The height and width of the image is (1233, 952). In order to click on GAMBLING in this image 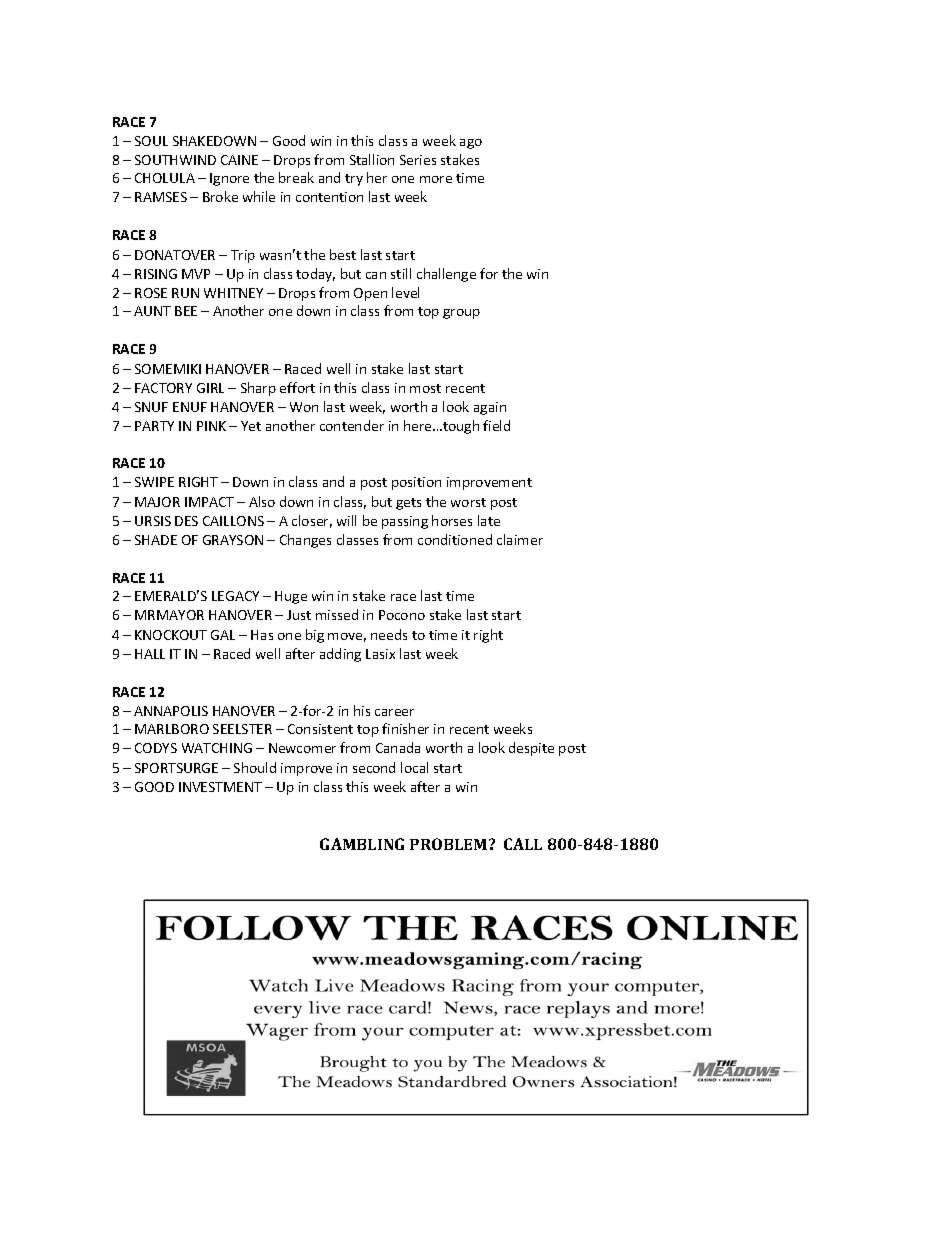, I will do `click(362, 844)`.
